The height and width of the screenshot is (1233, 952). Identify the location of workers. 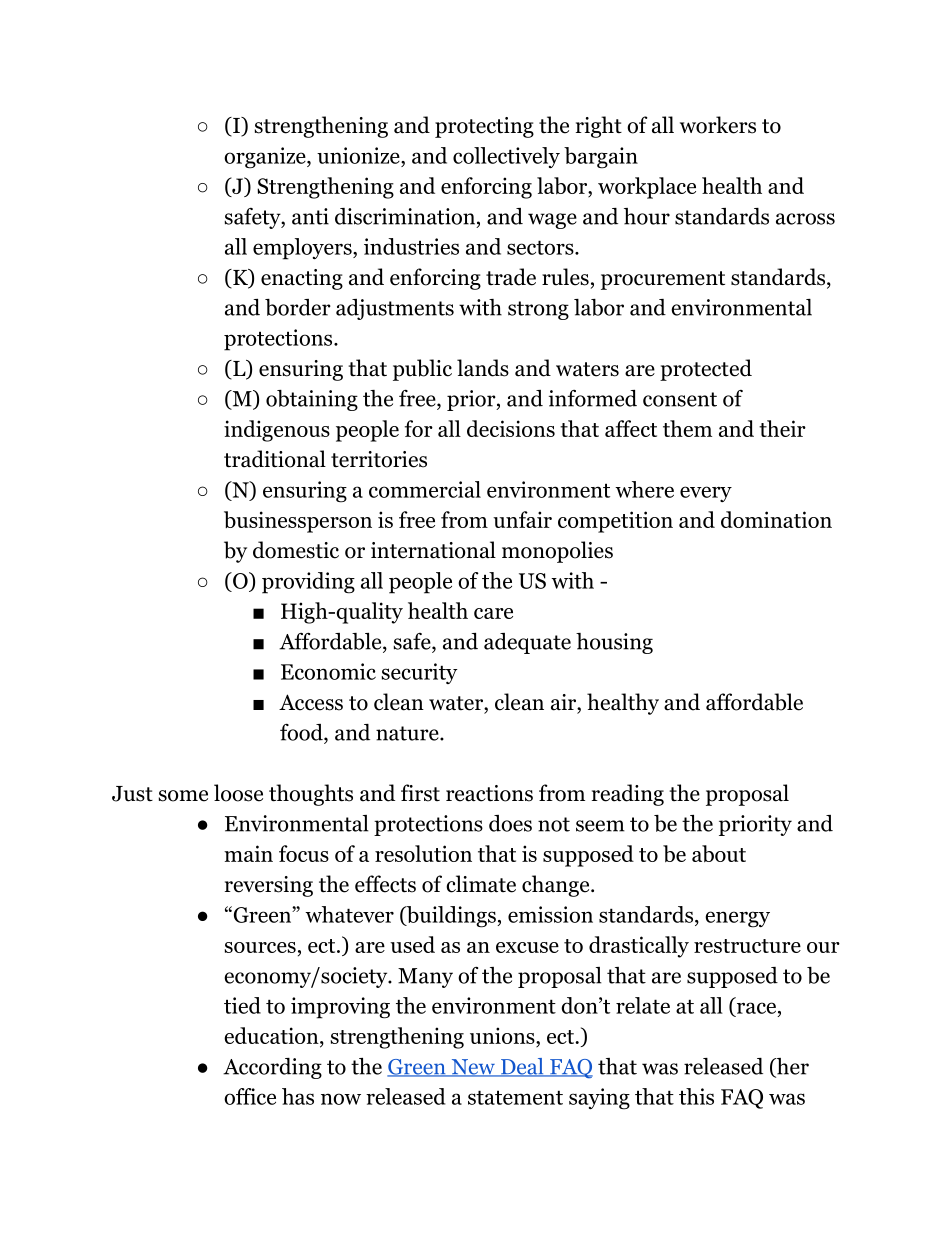
(718, 125).
